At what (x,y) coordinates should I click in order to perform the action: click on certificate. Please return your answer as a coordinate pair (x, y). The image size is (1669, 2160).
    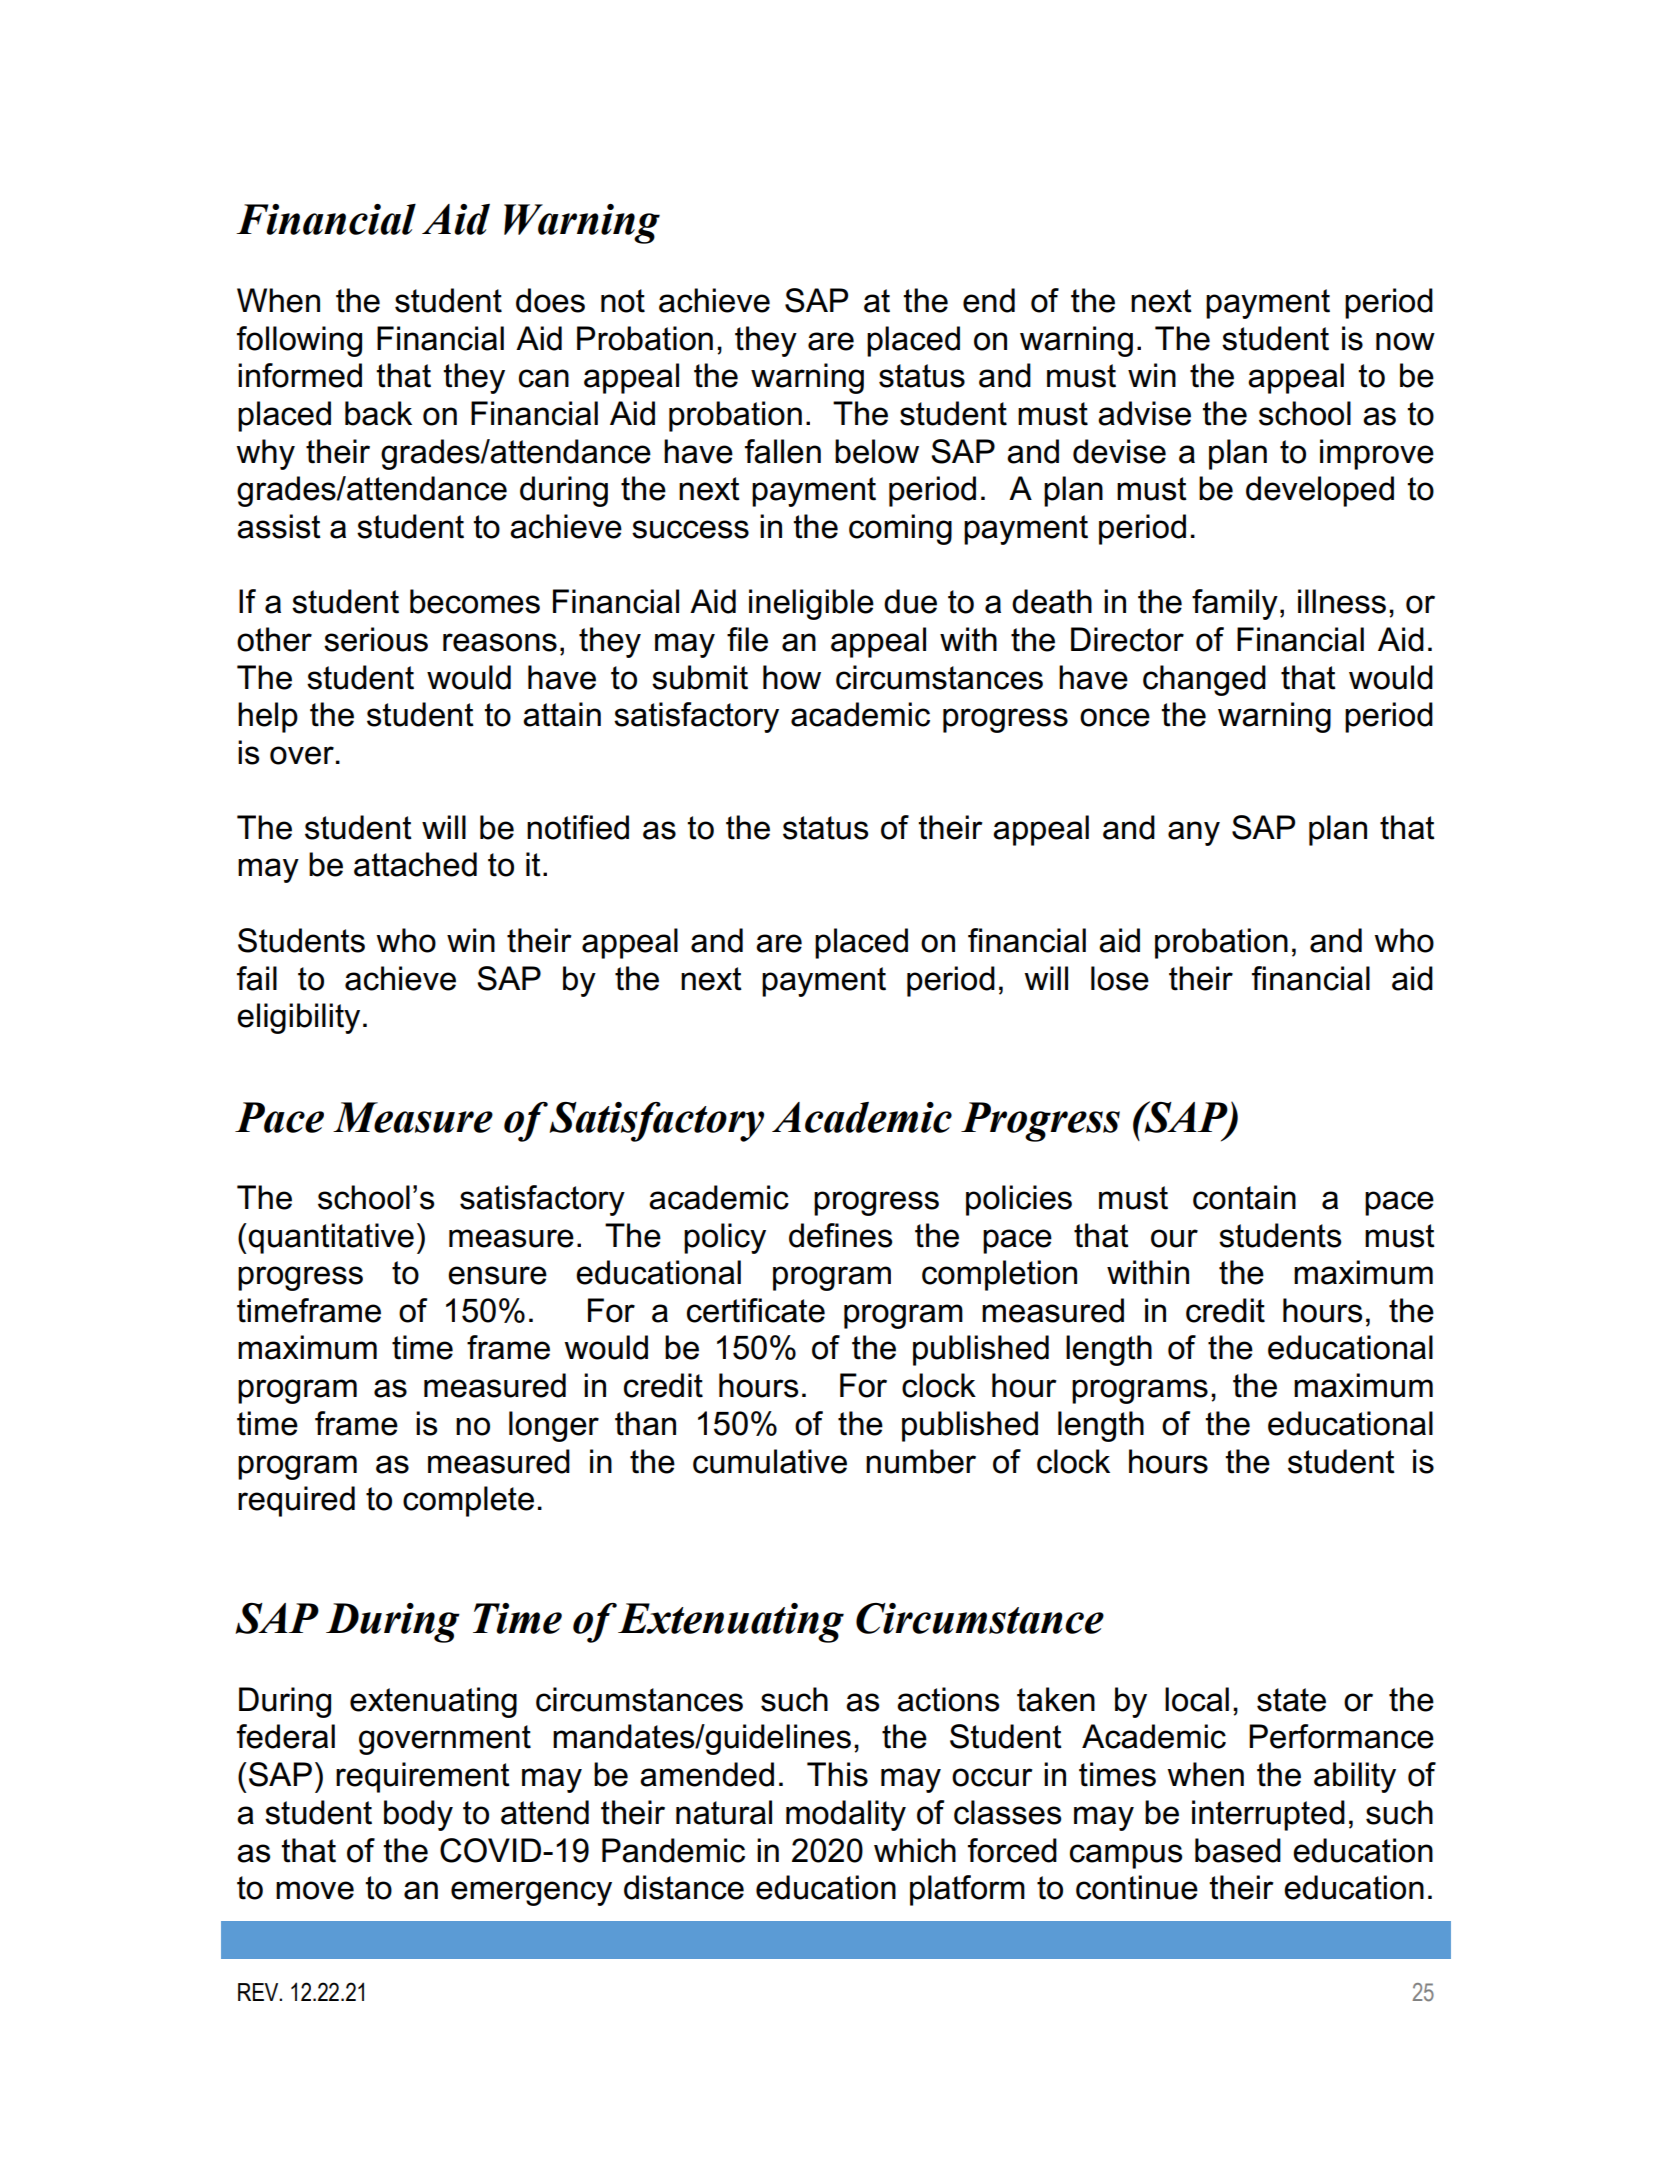
    Looking at the image, I should click on (756, 1310).
